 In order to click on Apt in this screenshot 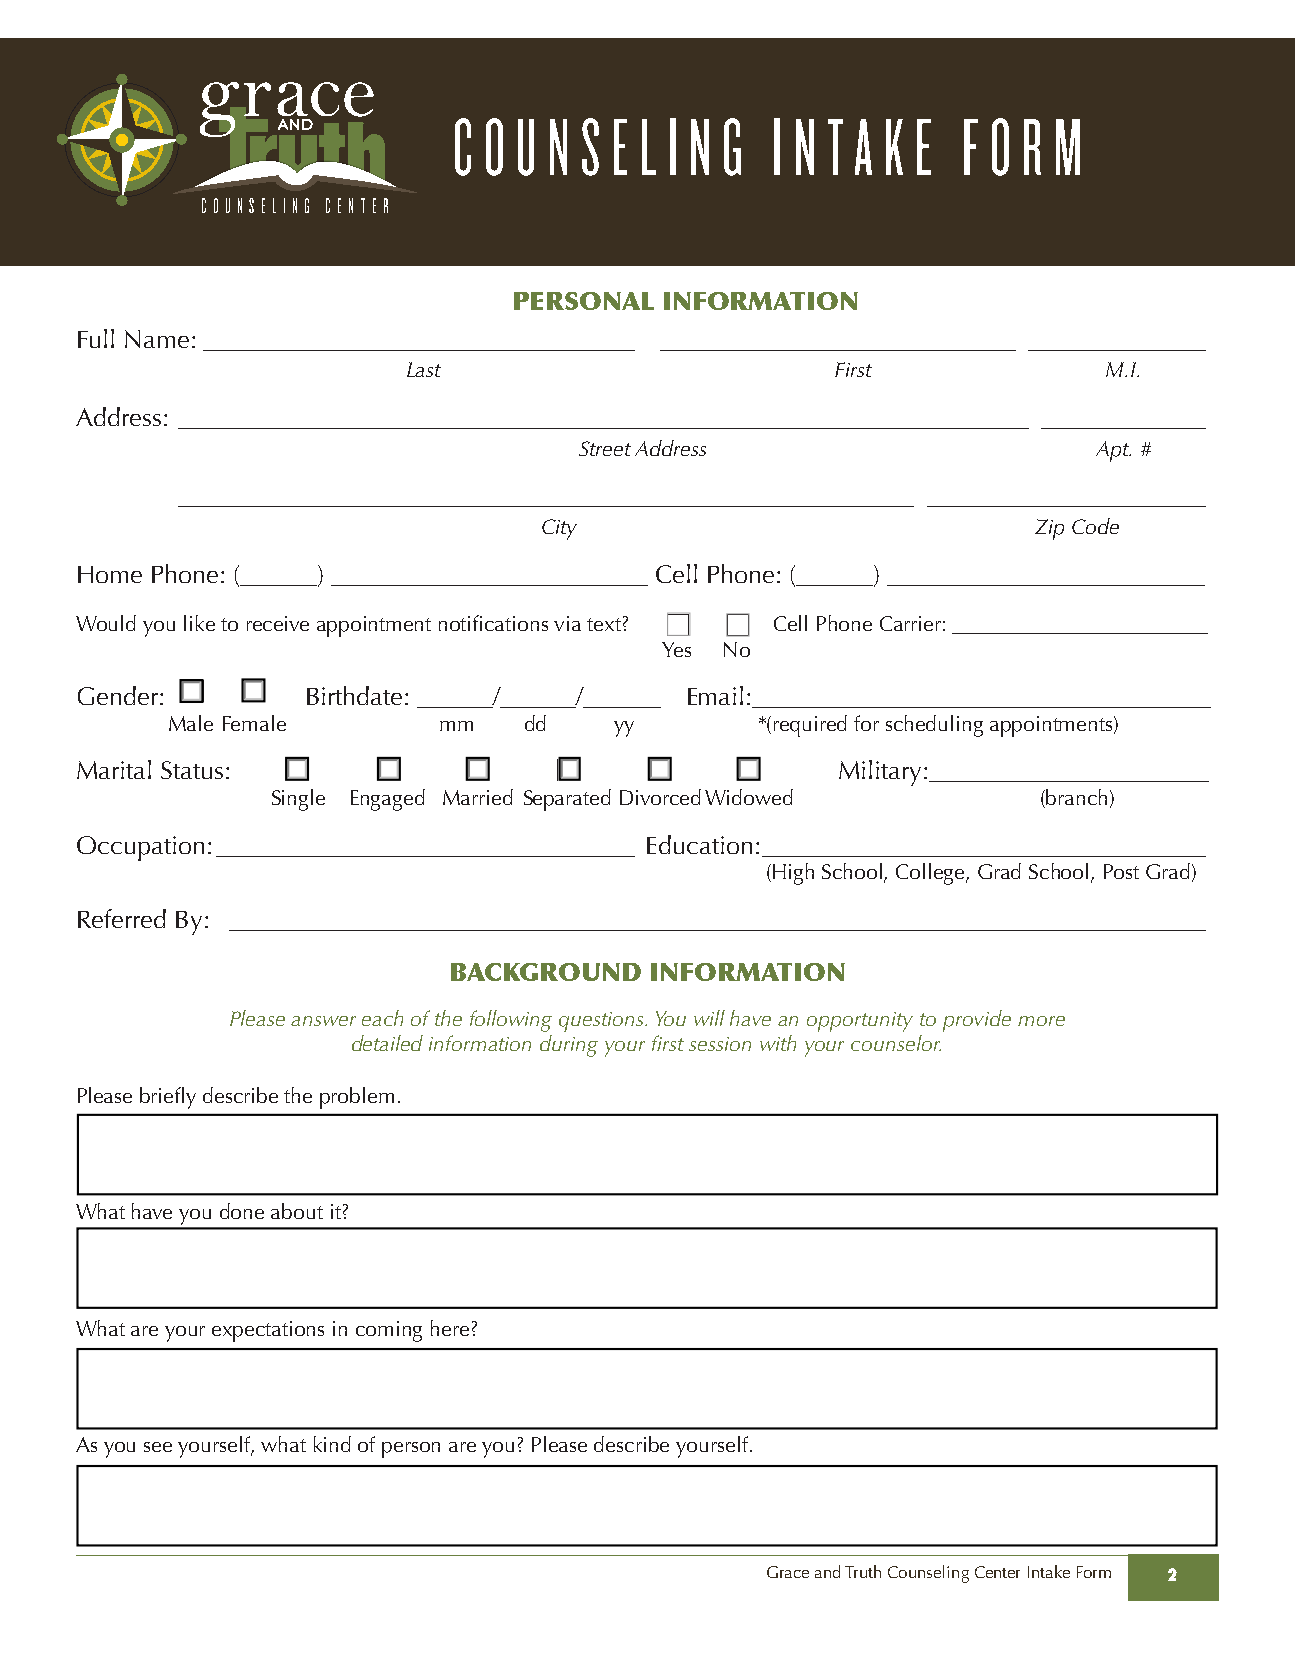, I will do `click(1113, 451)`.
